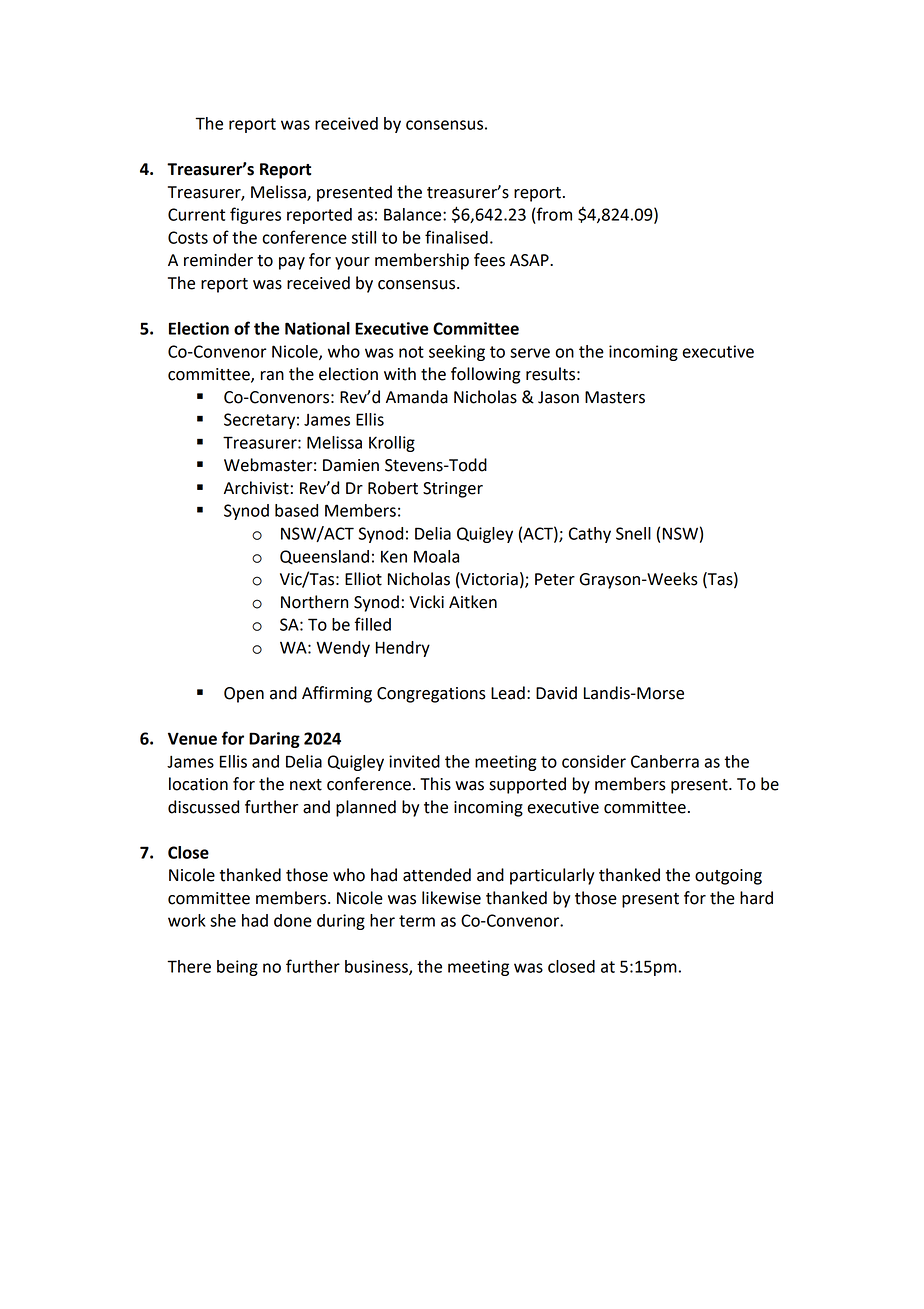  I want to click on figures, so click(255, 215).
